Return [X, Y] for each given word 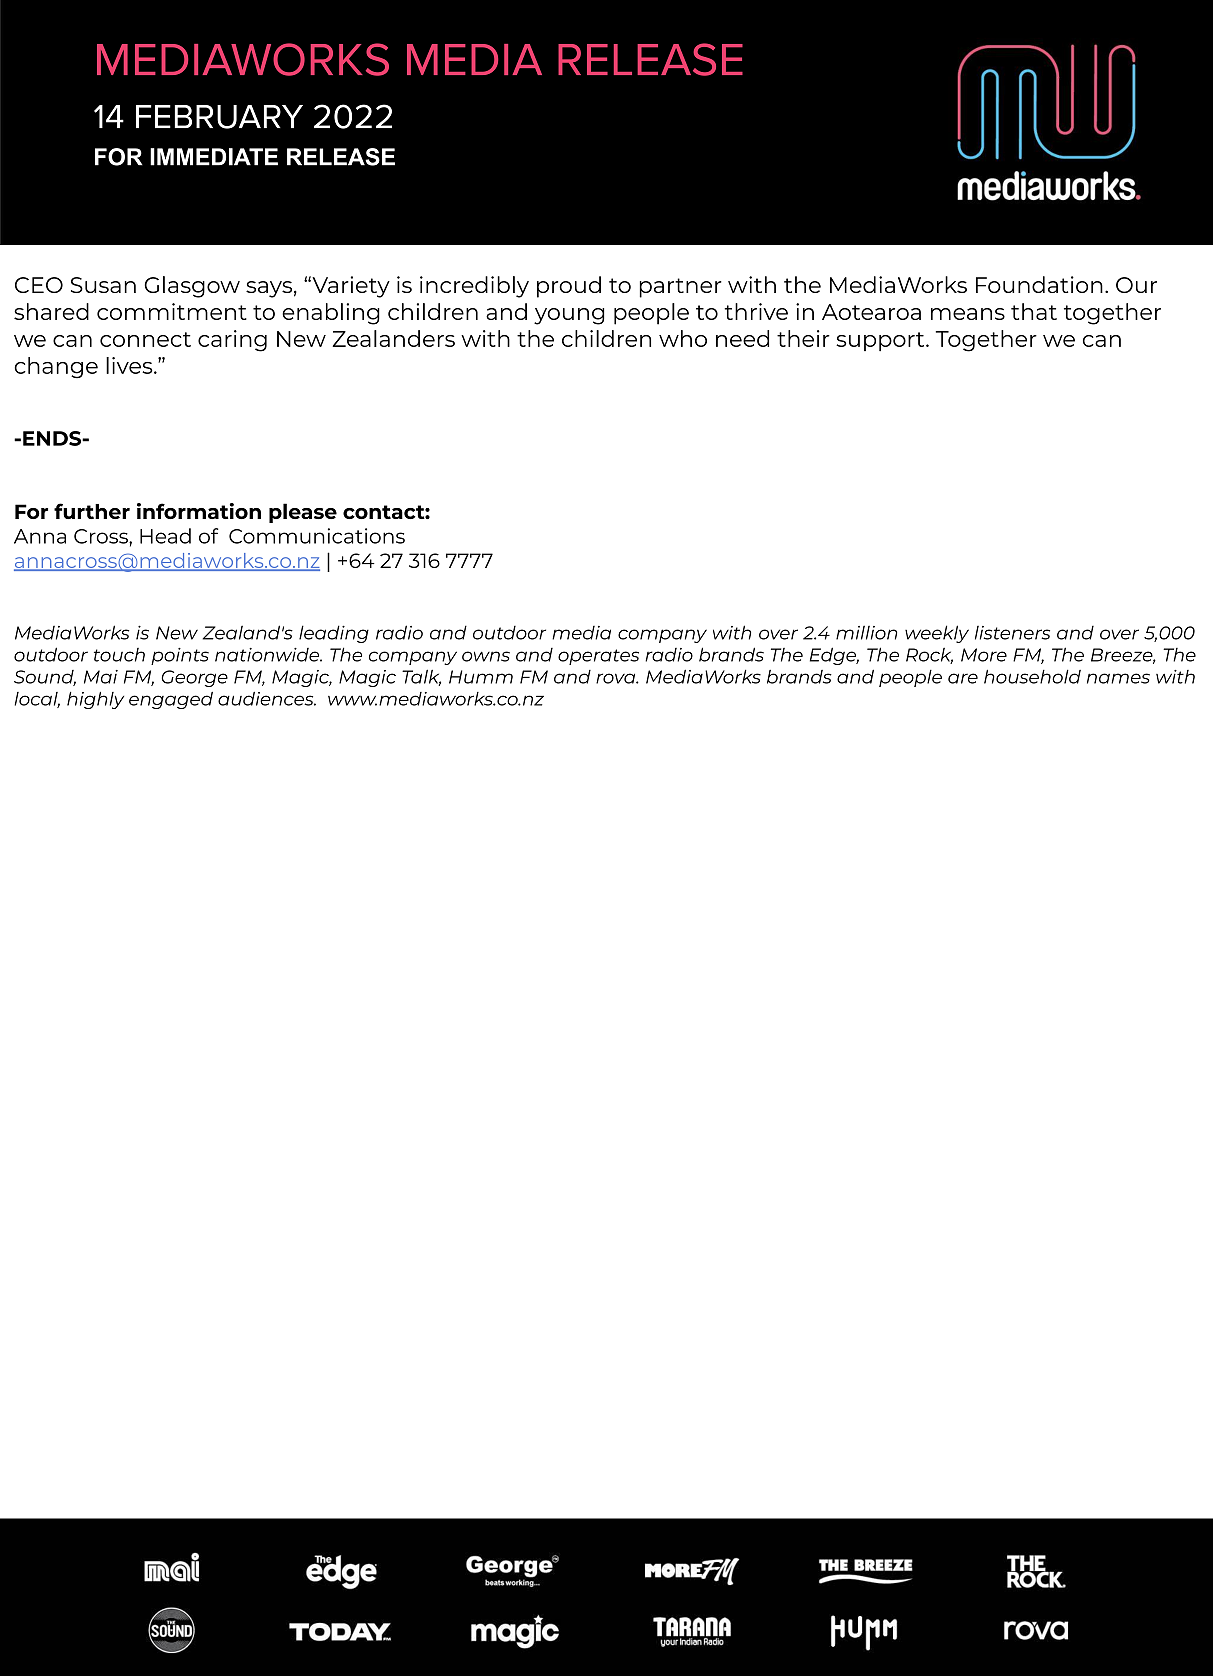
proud [569, 287]
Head [165, 536]
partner [680, 288]
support [881, 341]
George [194, 678]
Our [1136, 285]
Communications [317, 536]
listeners [1012, 633]
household [1032, 676]
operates [598, 657]
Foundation [1039, 284]
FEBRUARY [219, 117]
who [683, 338]
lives [130, 365]
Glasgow [192, 287]
